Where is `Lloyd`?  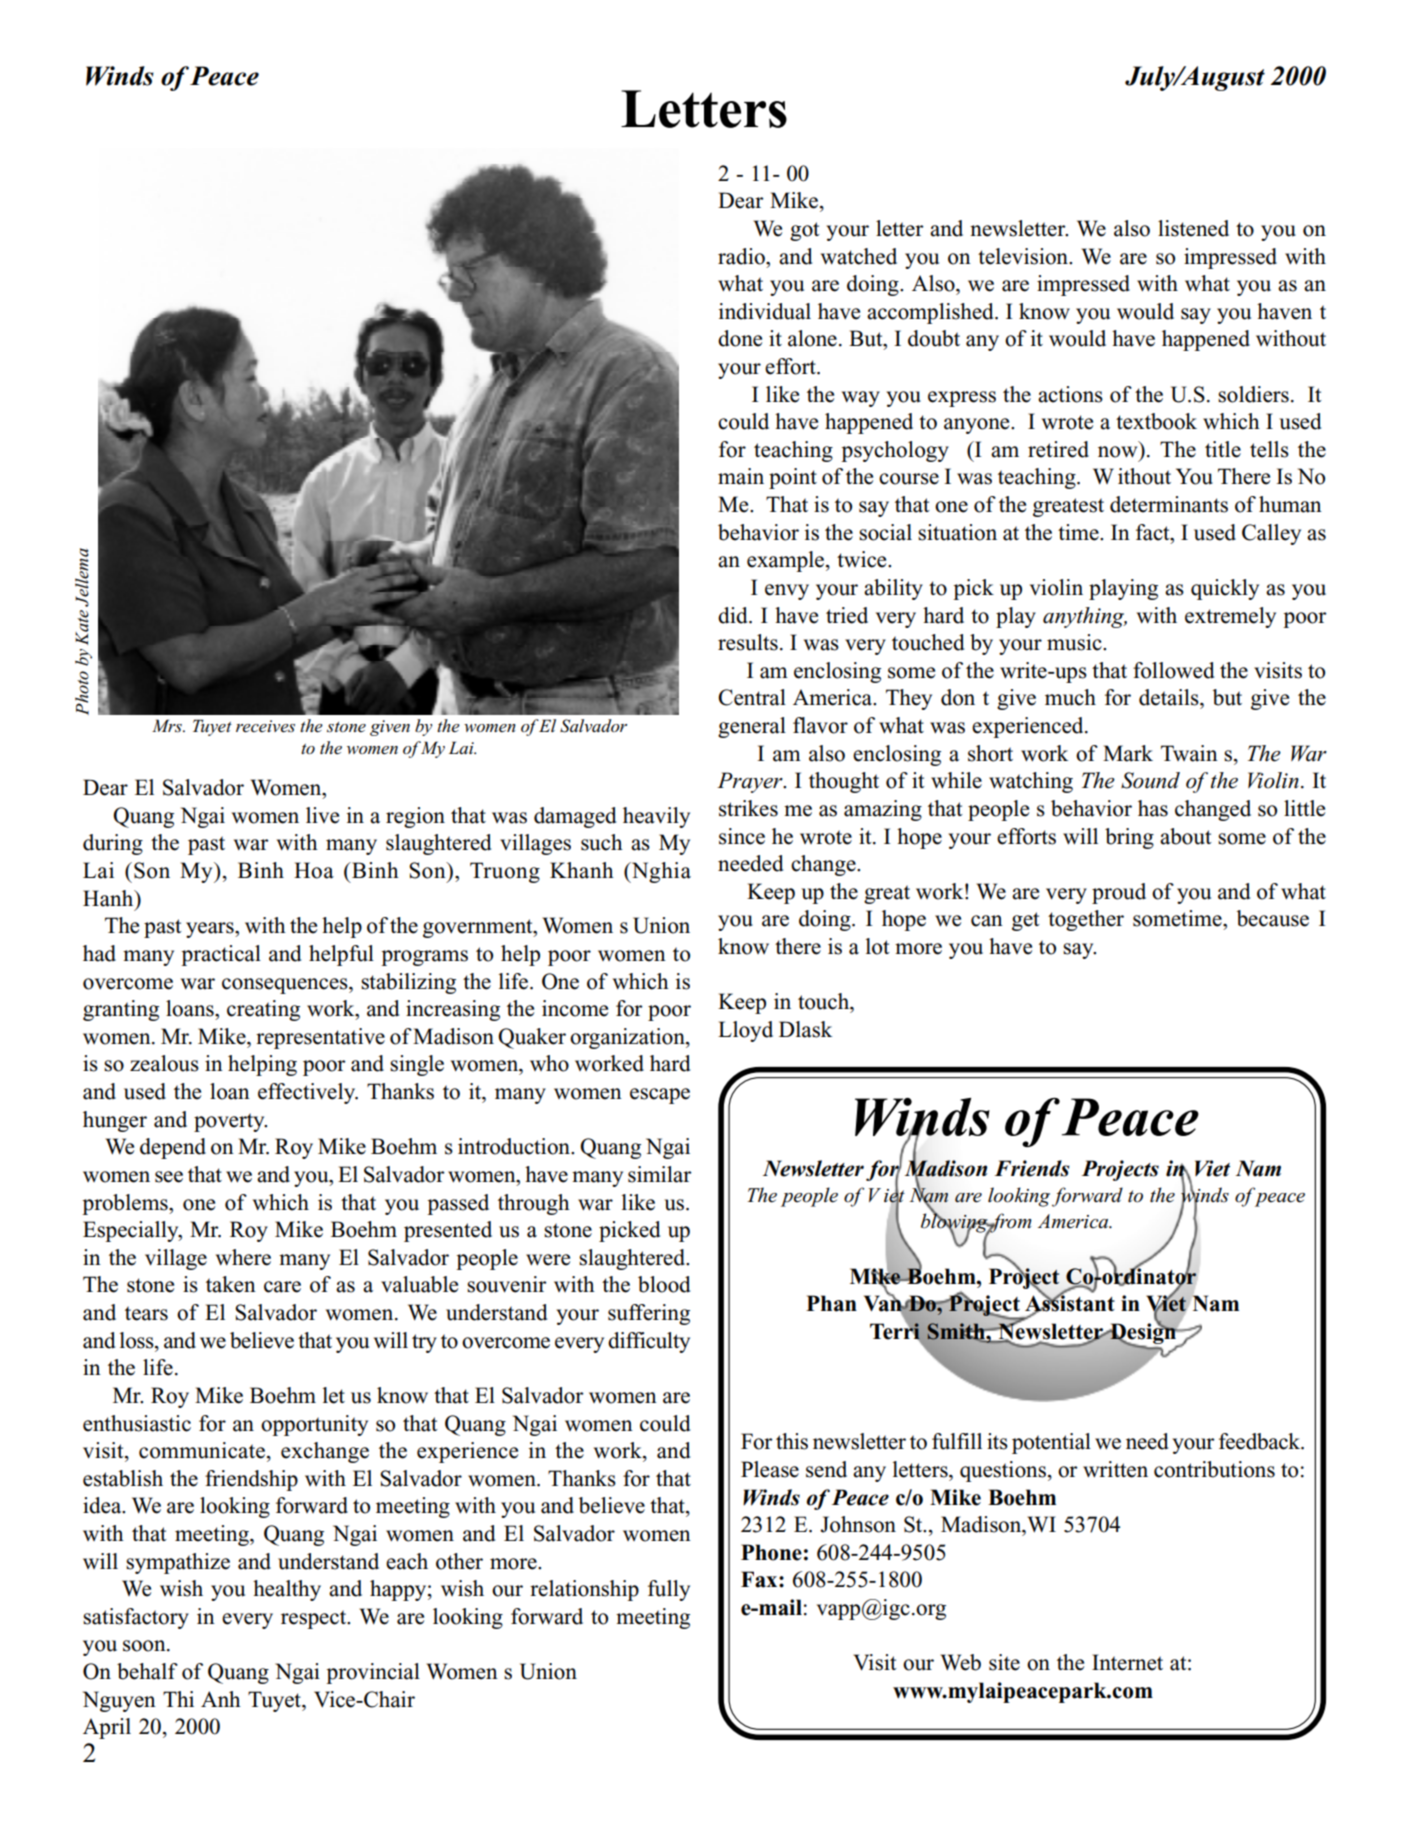 Lloyd is located at coordinates (745, 1031).
